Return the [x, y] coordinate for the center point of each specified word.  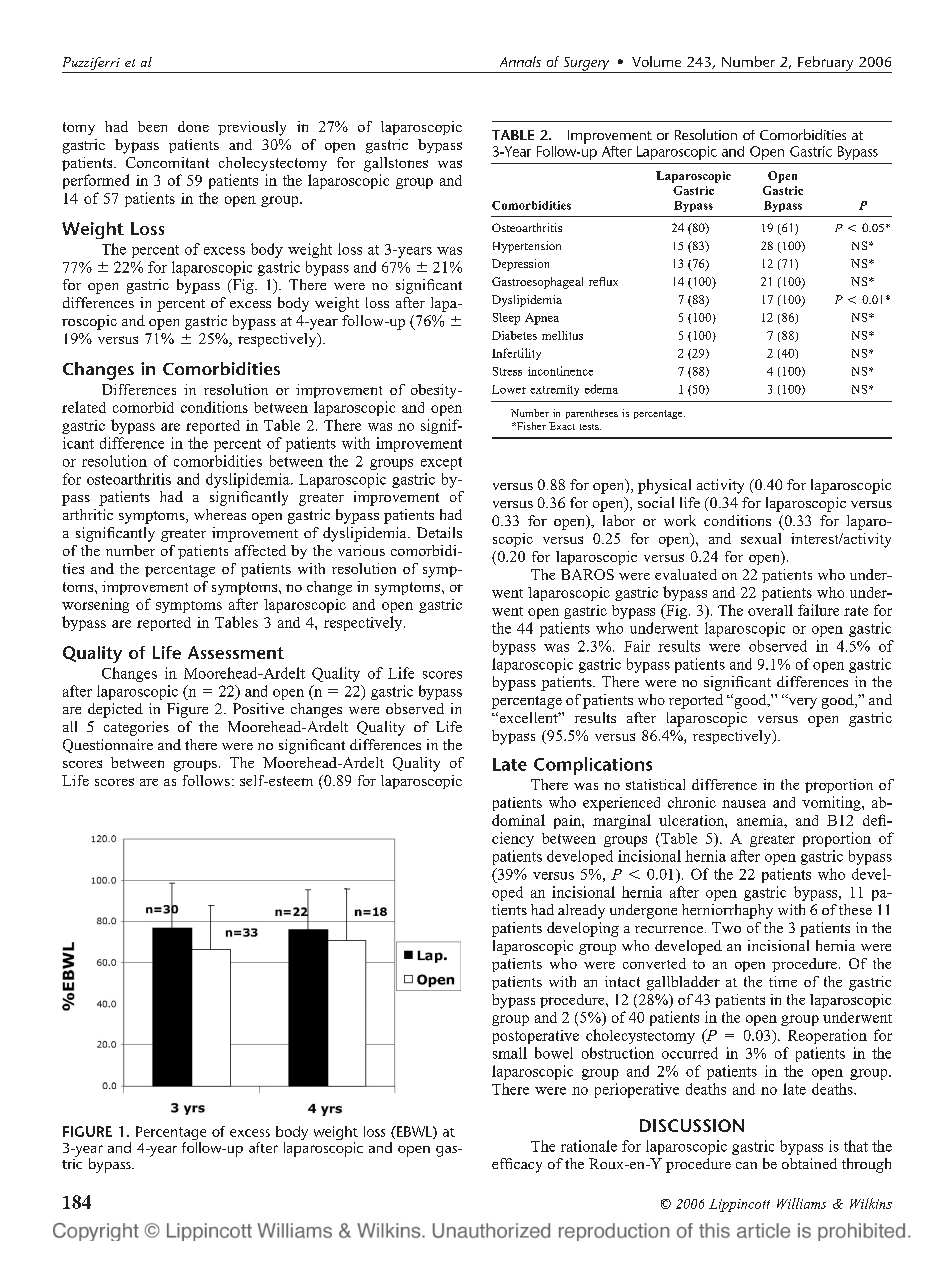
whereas [220, 514]
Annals [520, 61]
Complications [593, 766]
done [193, 126]
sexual [761, 538]
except [441, 463]
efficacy [517, 1165]
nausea [744, 804]
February [826, 64]
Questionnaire [108, 746]
